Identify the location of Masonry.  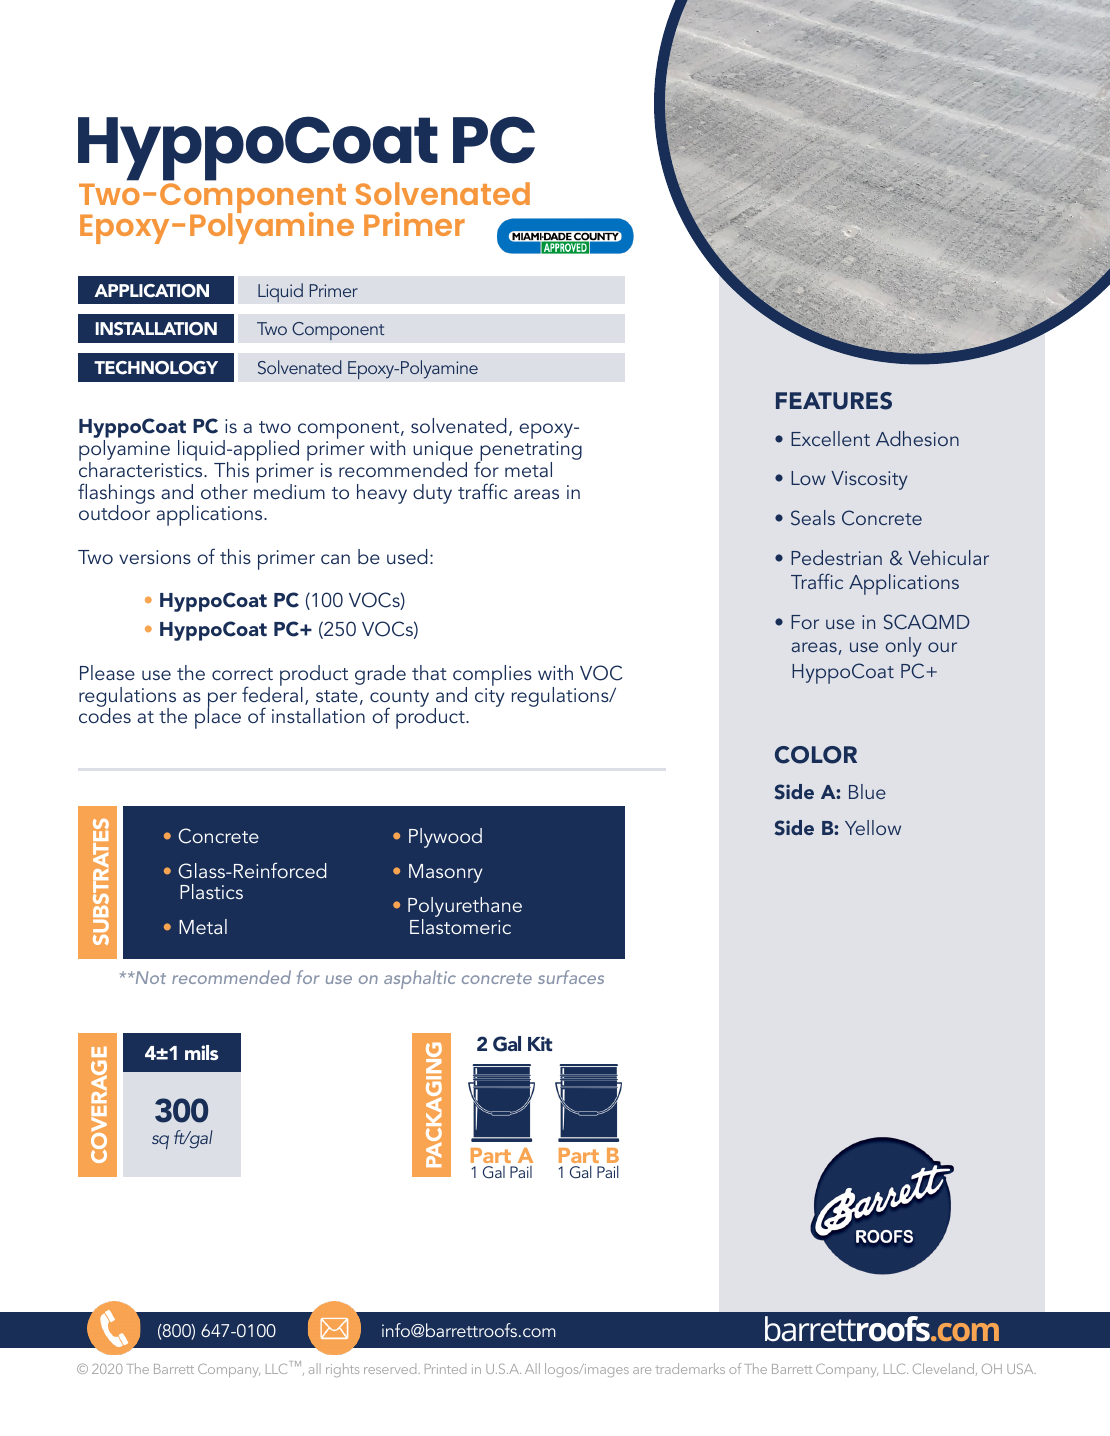
(446, 873).
